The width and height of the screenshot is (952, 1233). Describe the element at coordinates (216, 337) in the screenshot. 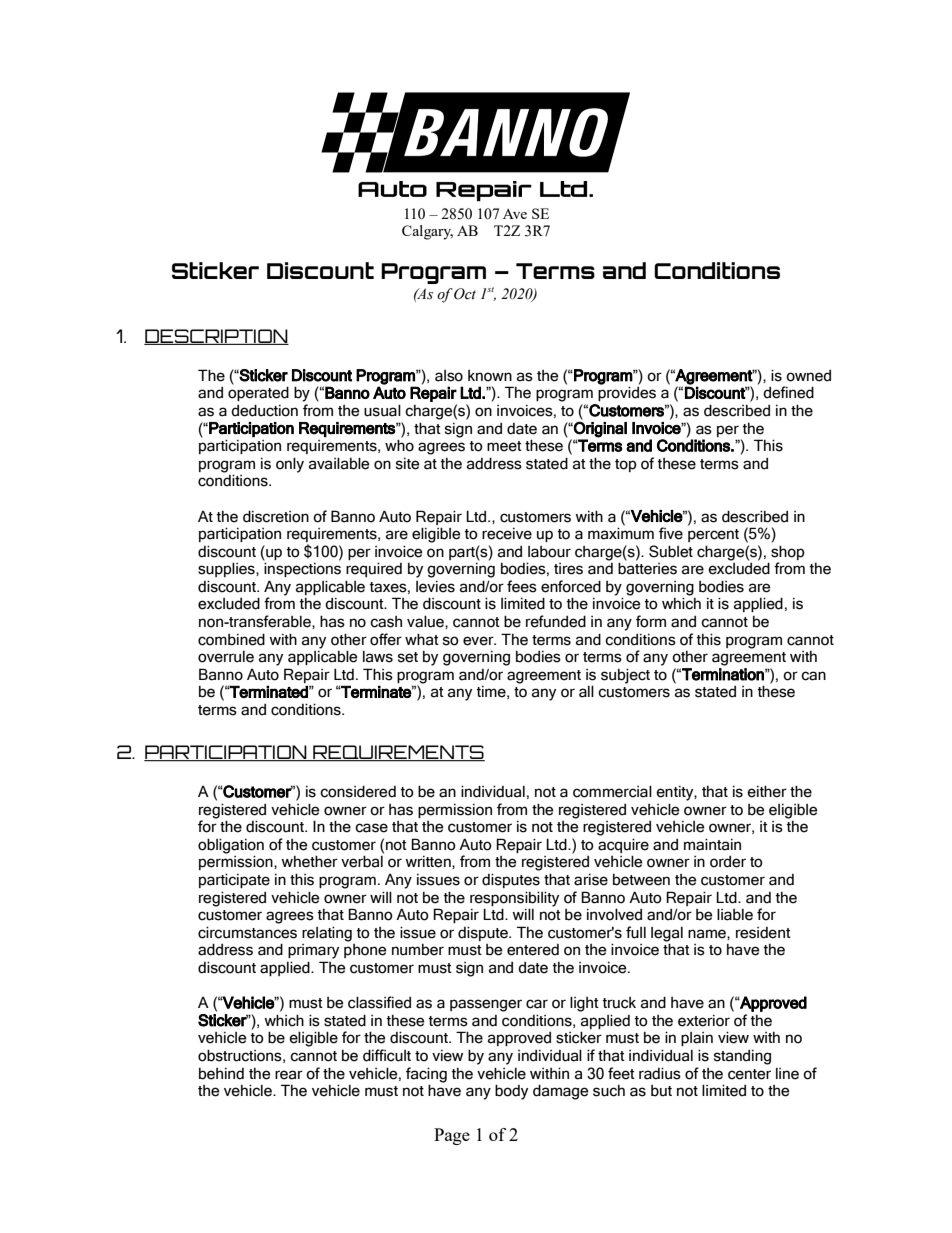

I see `DESCRIPTION` at that location.
